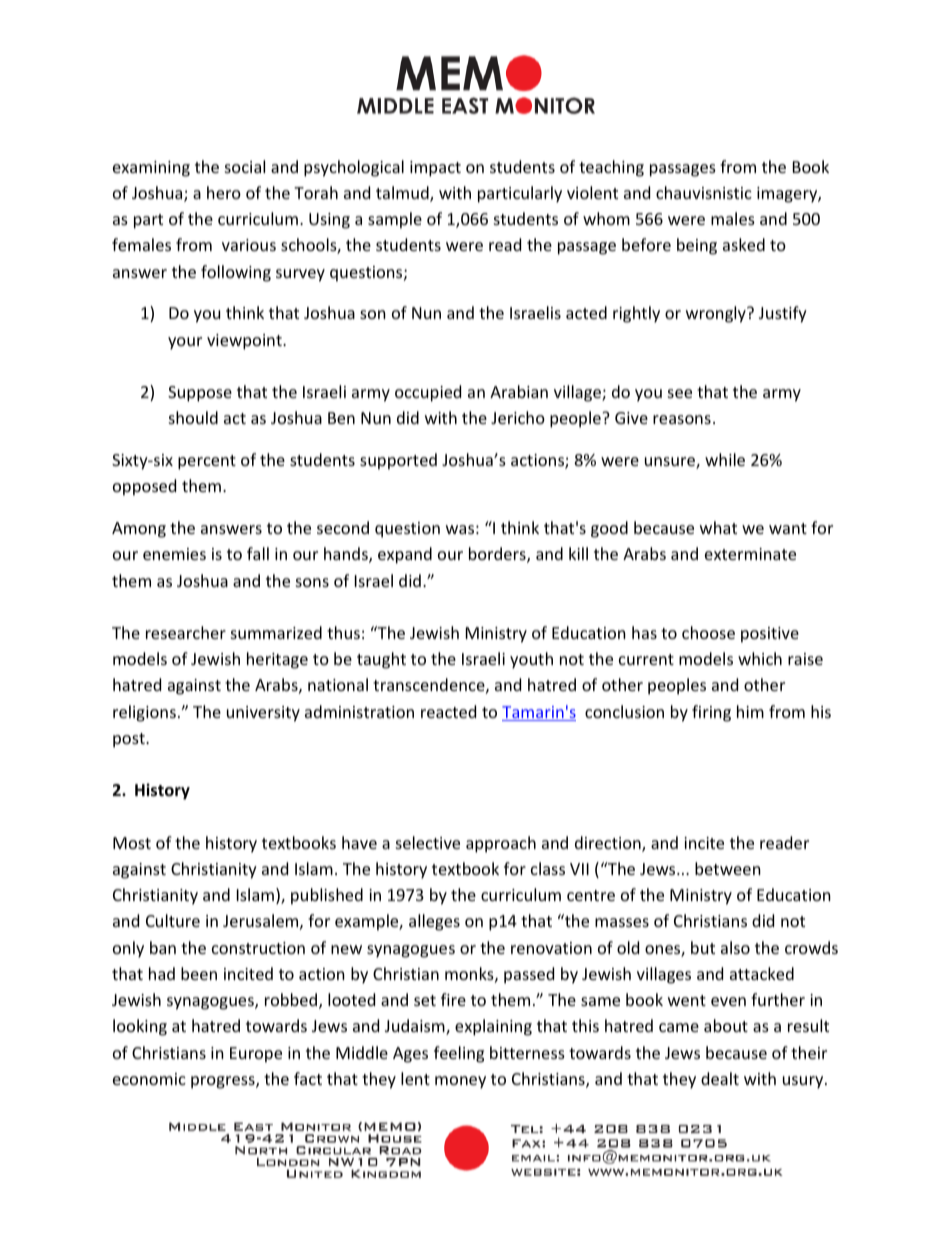  I want to click on hero, so click(224, 192).
